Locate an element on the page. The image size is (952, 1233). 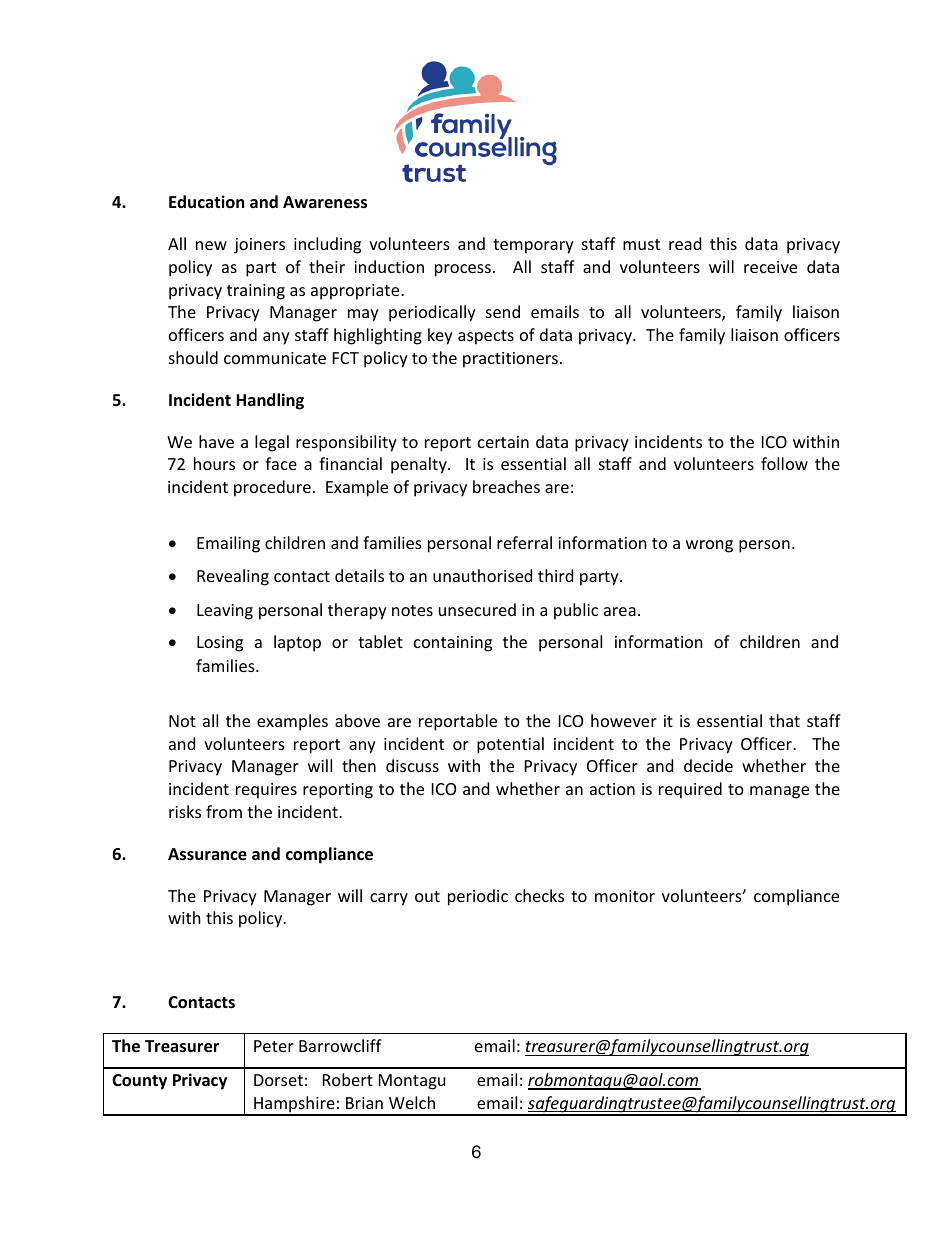
read is located at coordinates (685, 243).
